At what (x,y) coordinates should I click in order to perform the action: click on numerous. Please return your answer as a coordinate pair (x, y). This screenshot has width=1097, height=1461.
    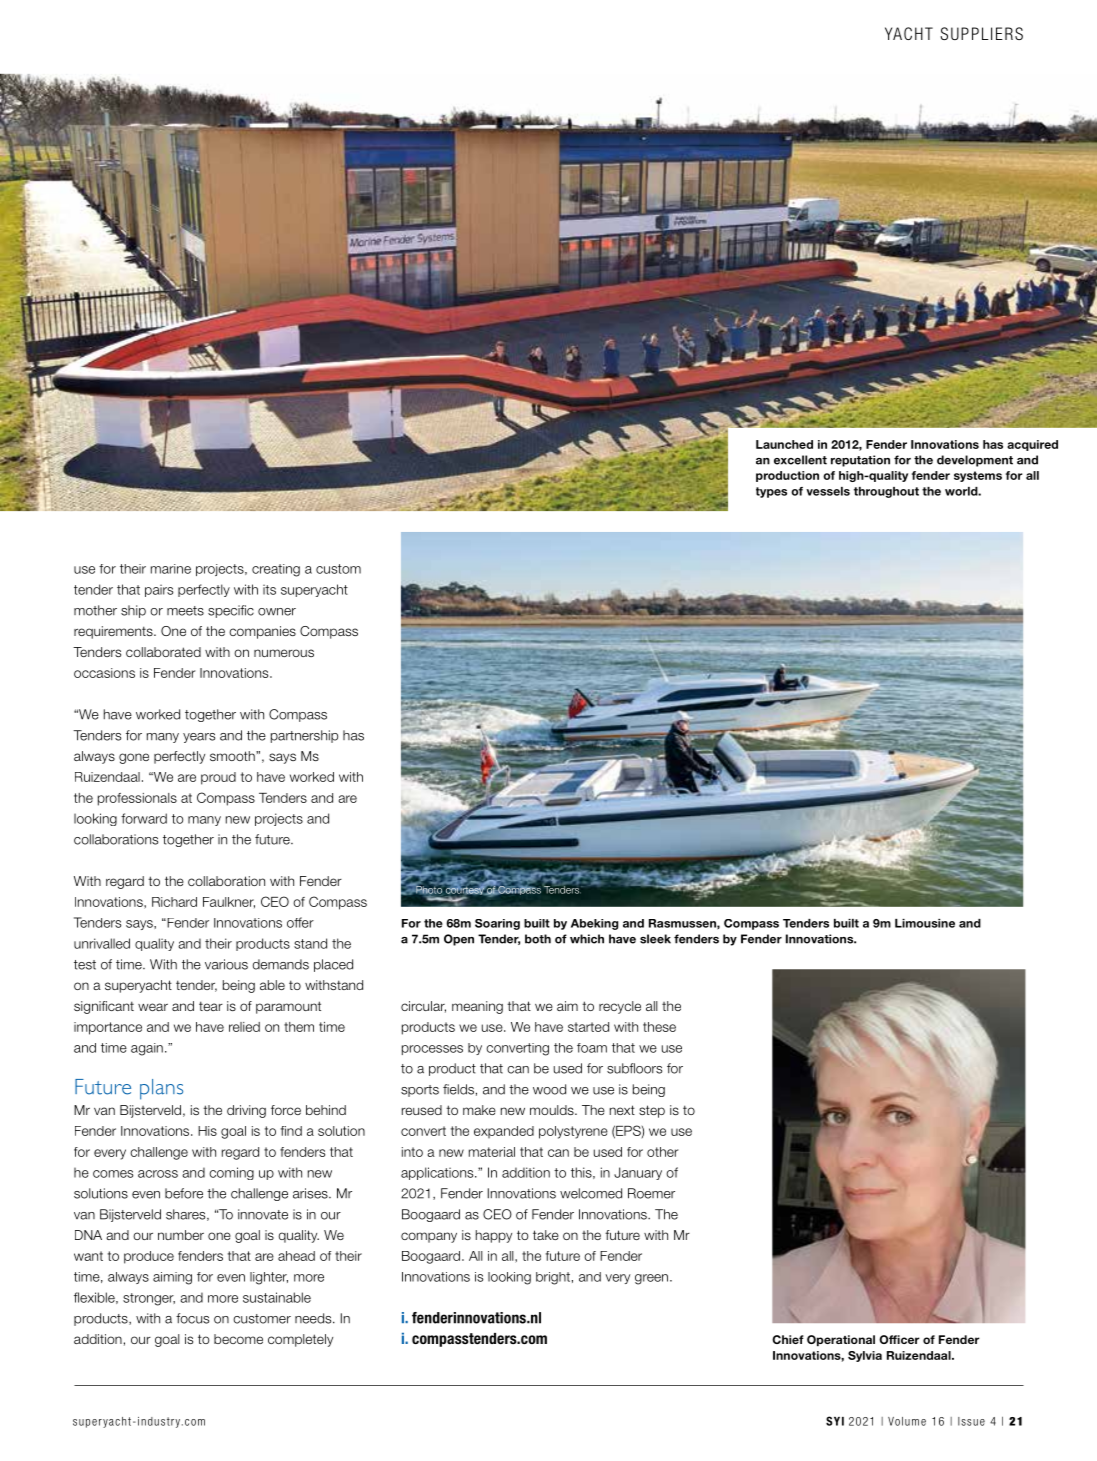
    Looking at the image, I should click on (284, 653).
